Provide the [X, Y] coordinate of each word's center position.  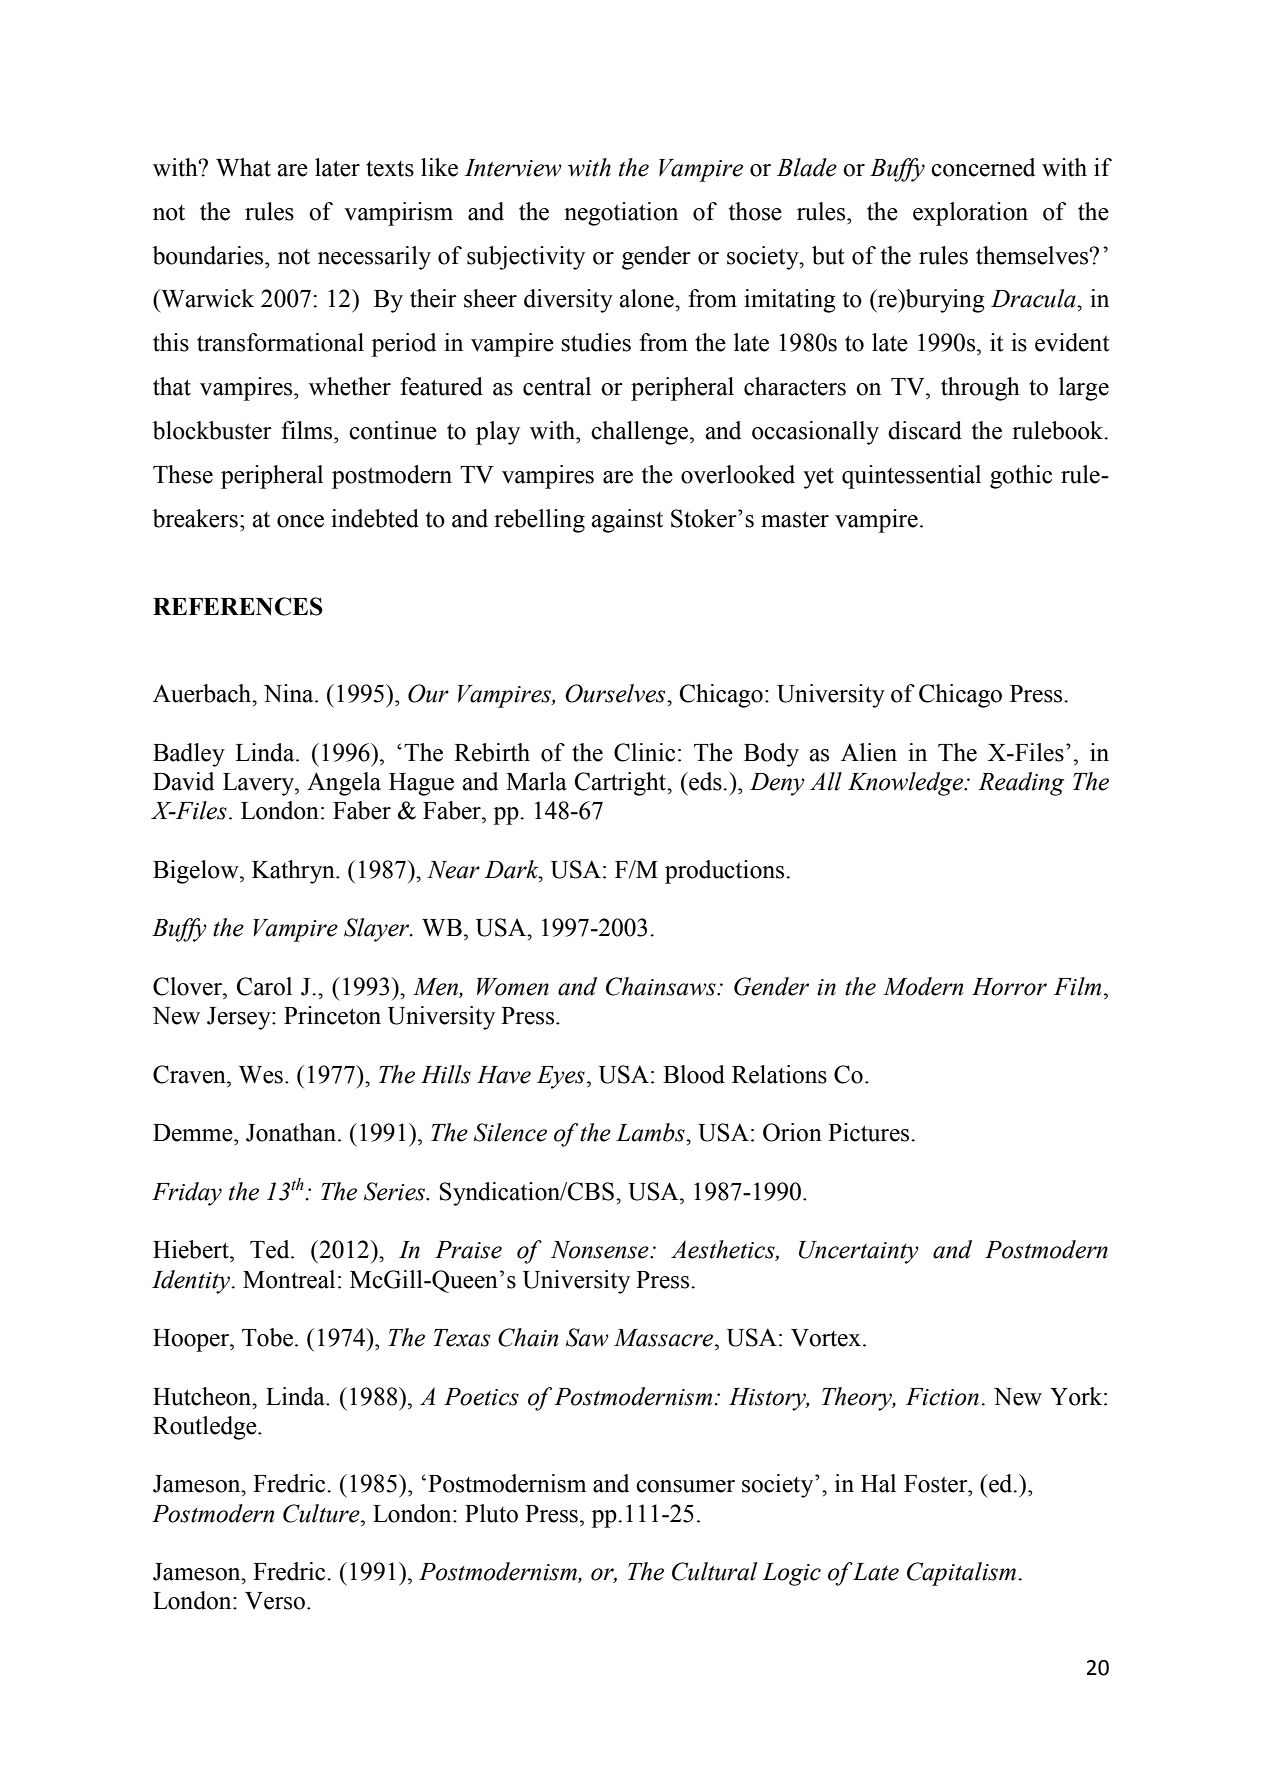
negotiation [621, 214]
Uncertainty [859, 1252]
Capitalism [963, 1574]
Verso [275, 1601]
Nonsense [601, 1250]
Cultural [714, 1571]
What [243, 167]
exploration [970, 214]
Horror [1009, 987]
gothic [1021, 477]
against [627, 521]
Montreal [289, 1279]
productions [726, 872]
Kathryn [294, 872]
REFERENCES [238, 606]
